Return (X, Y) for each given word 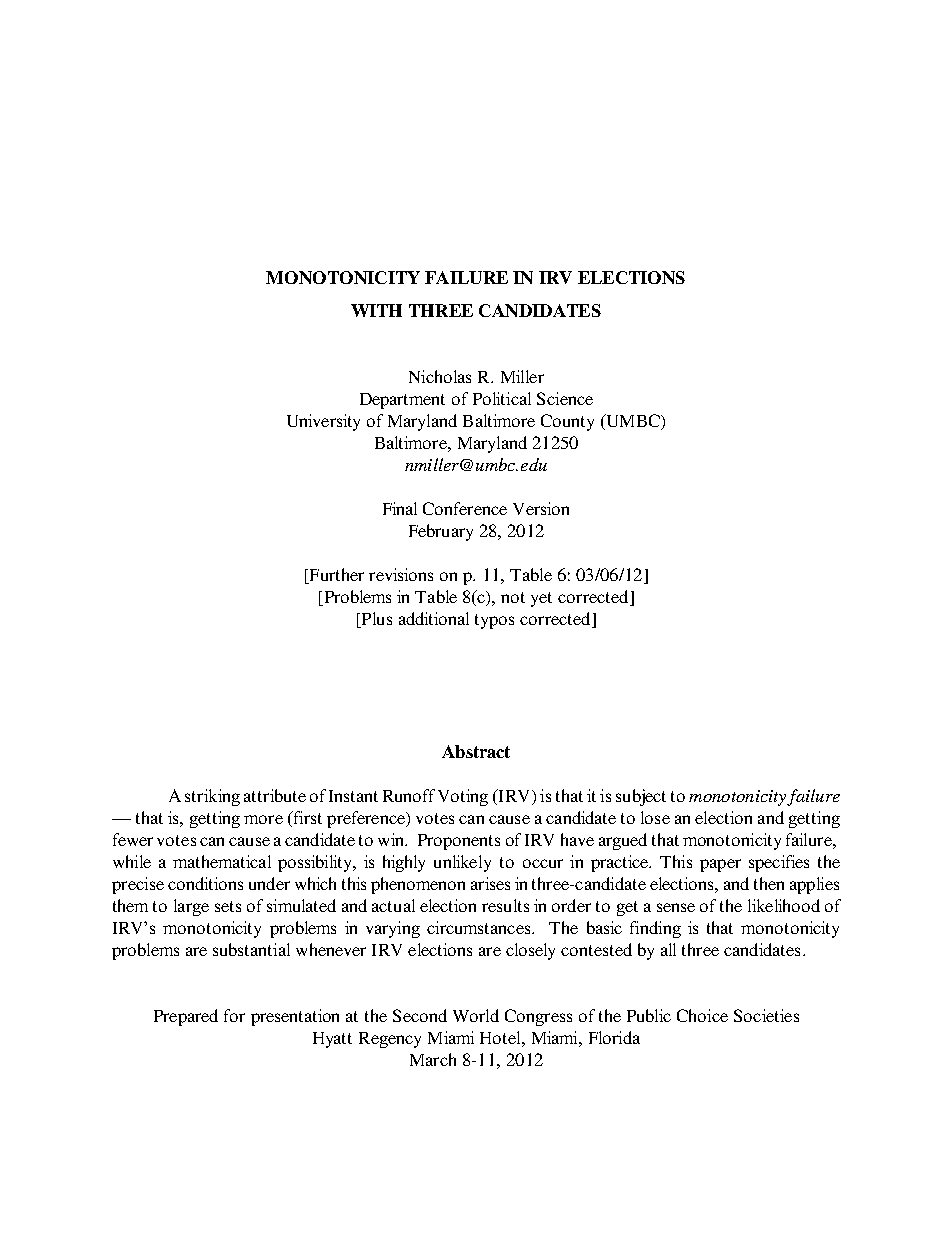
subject (641, 797)
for (234, 1015)
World (476, 1015)
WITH (376, 310)
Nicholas (440, 376)
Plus (375, 620)
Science (565, 398)
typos (494, 621)
